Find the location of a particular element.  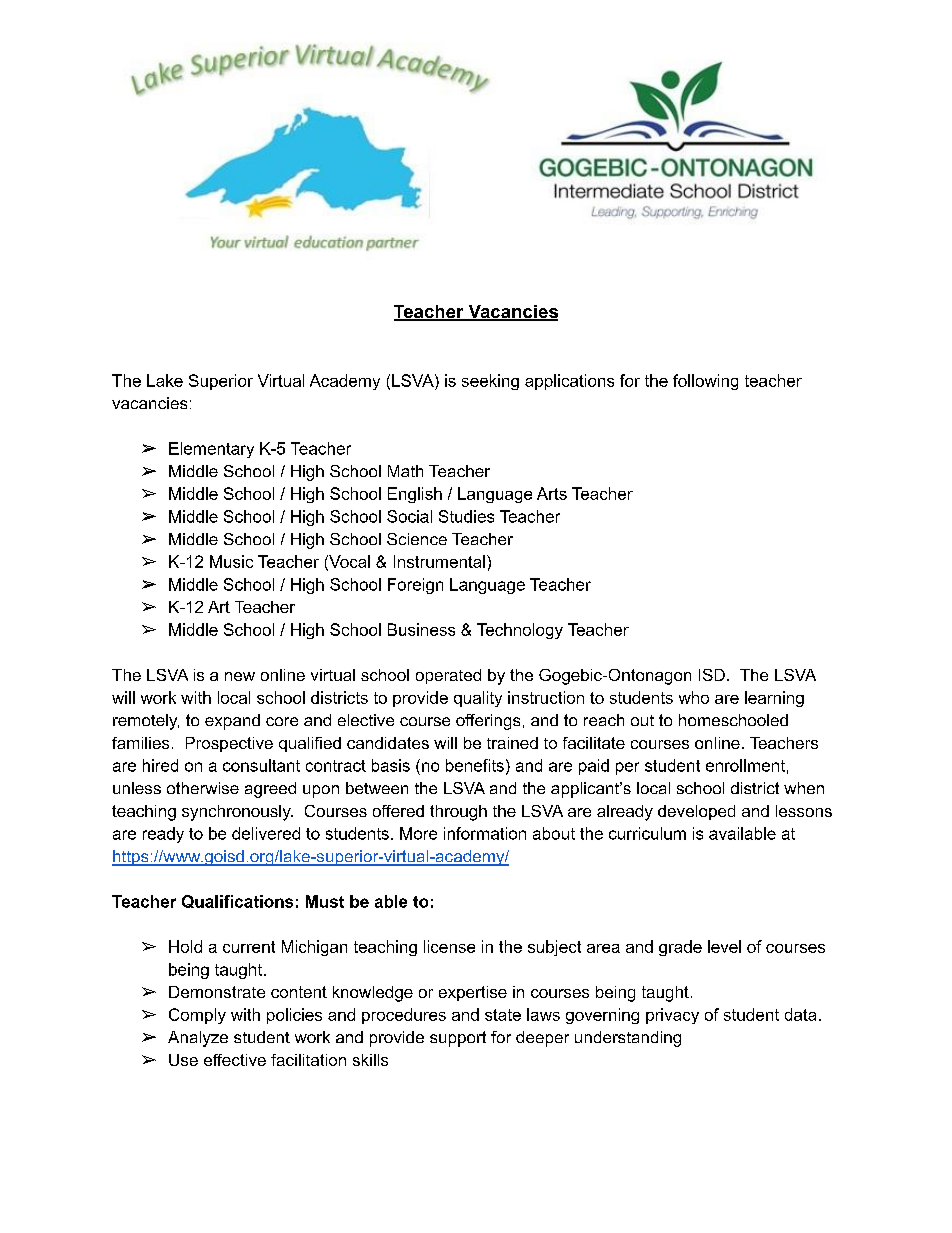

seeking is located at coordinates (490, 382).
